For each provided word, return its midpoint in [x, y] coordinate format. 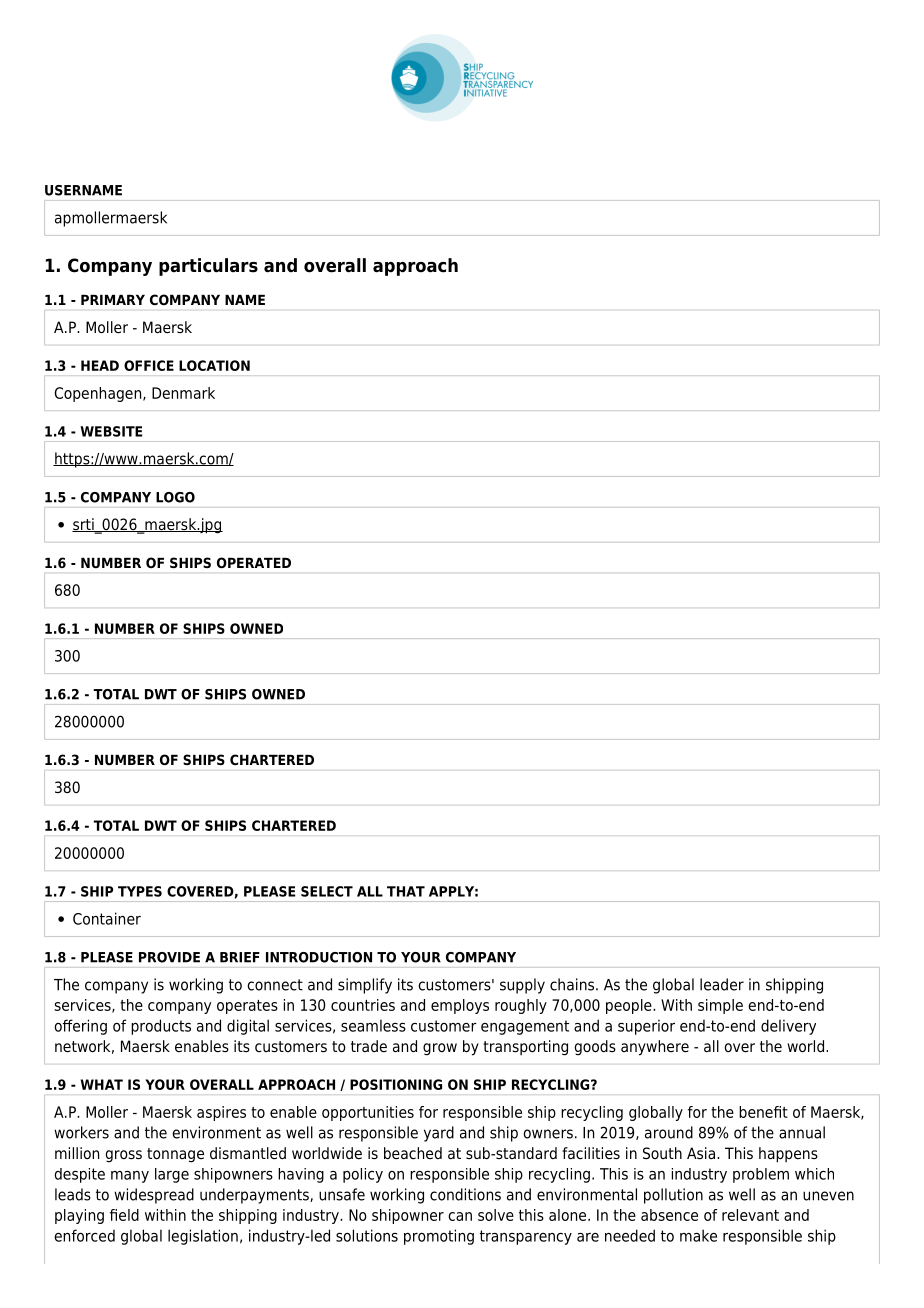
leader [722, 984]
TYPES [140, 891]
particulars [208, 267]
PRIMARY [113, 300]
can [460, 1216]
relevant [750, 1215]
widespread [154, 1196]
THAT [406, 891]
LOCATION [214, 365]
